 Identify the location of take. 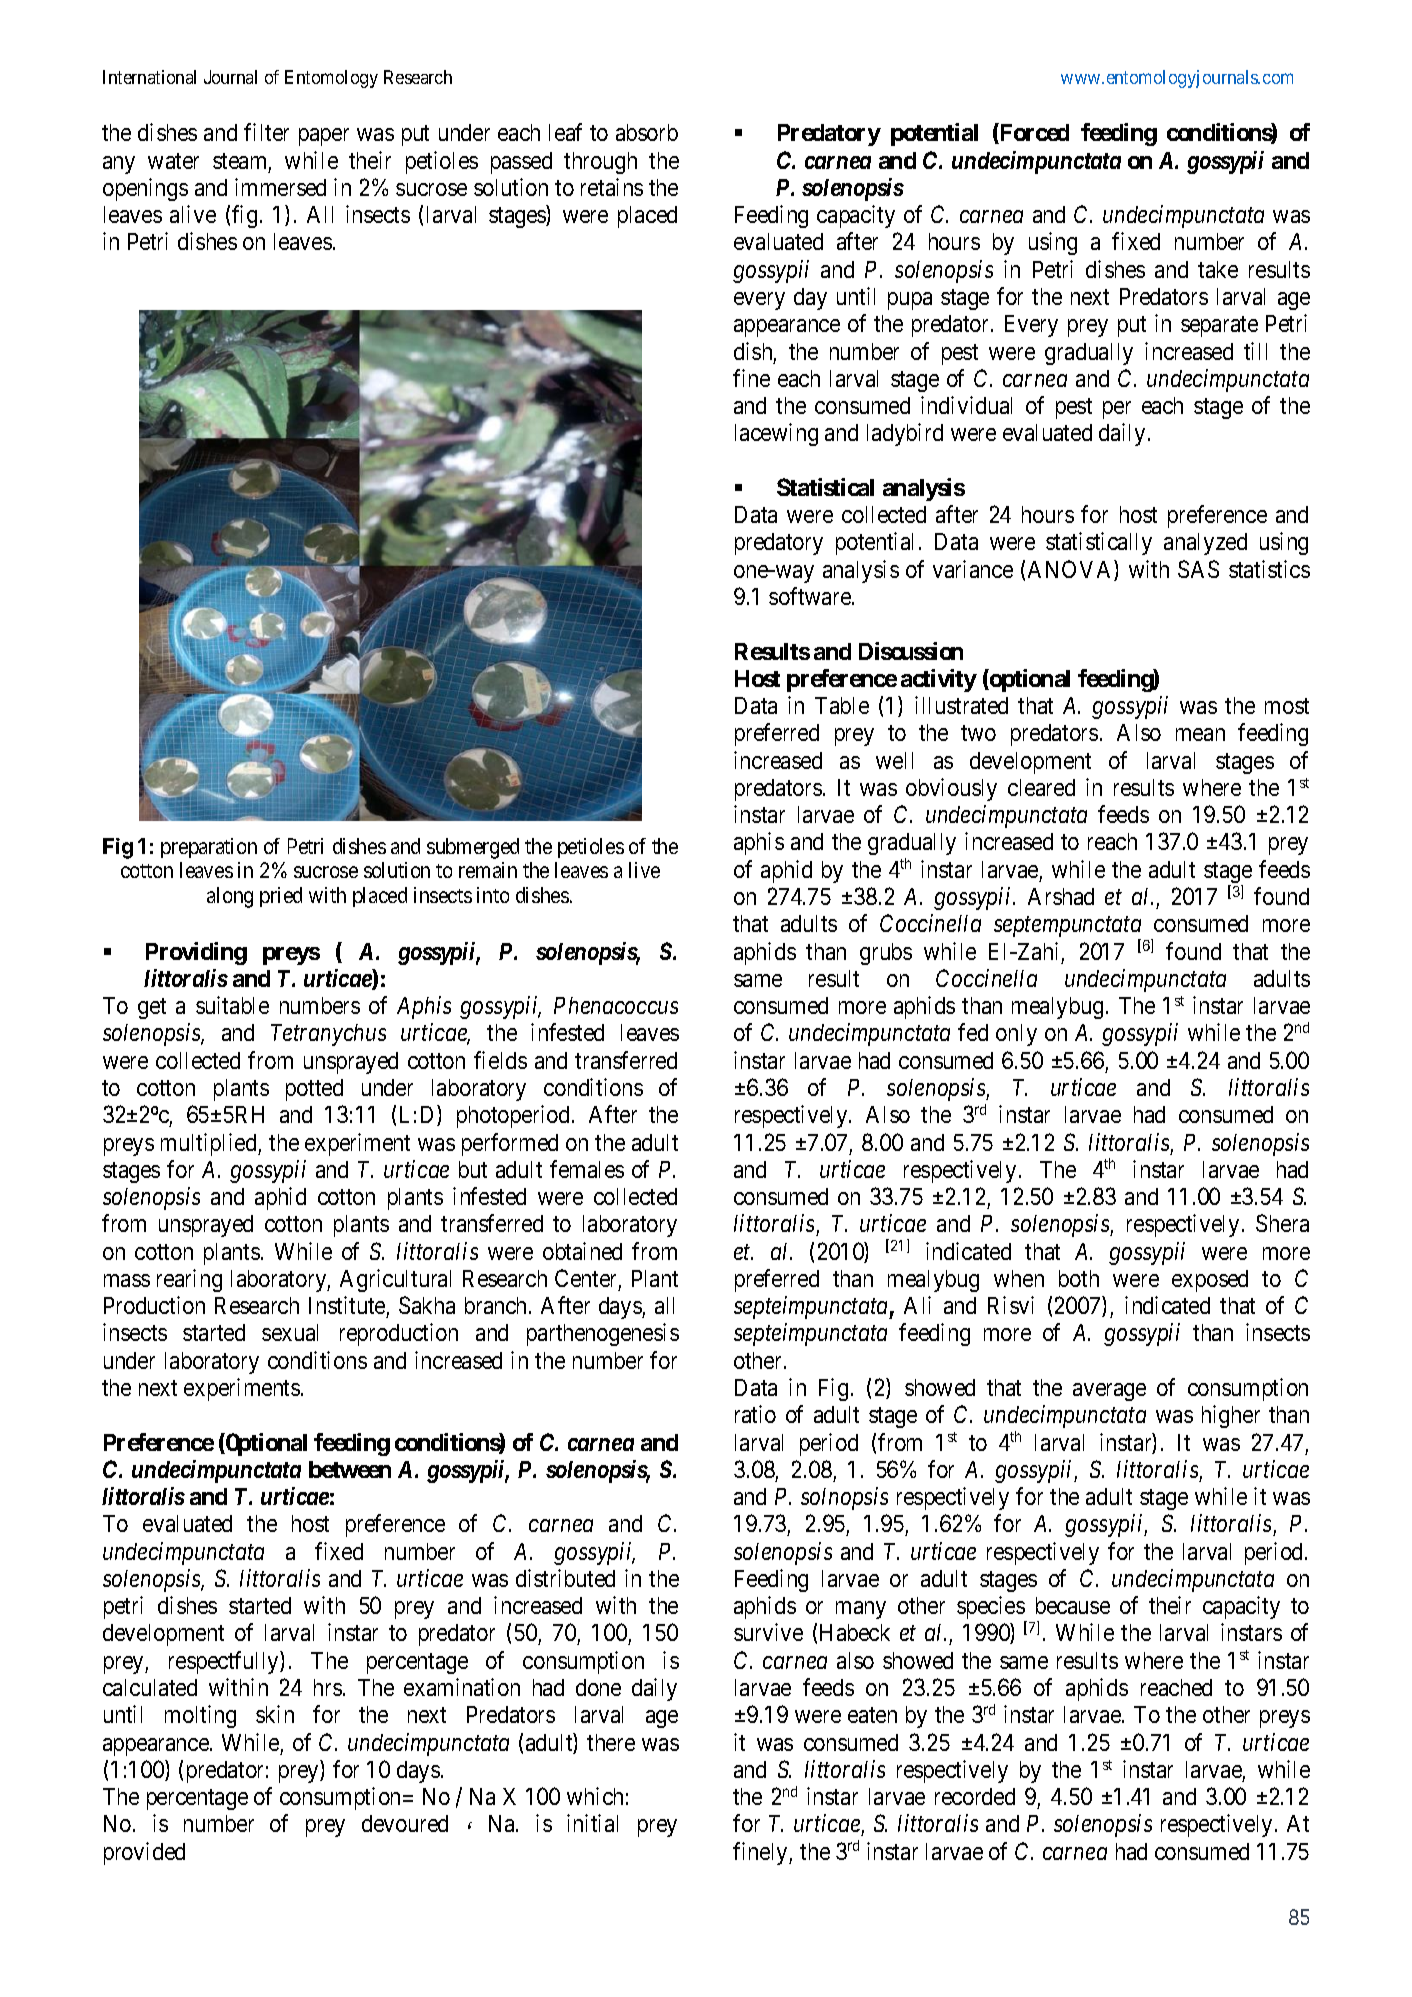
(1218, 269).
